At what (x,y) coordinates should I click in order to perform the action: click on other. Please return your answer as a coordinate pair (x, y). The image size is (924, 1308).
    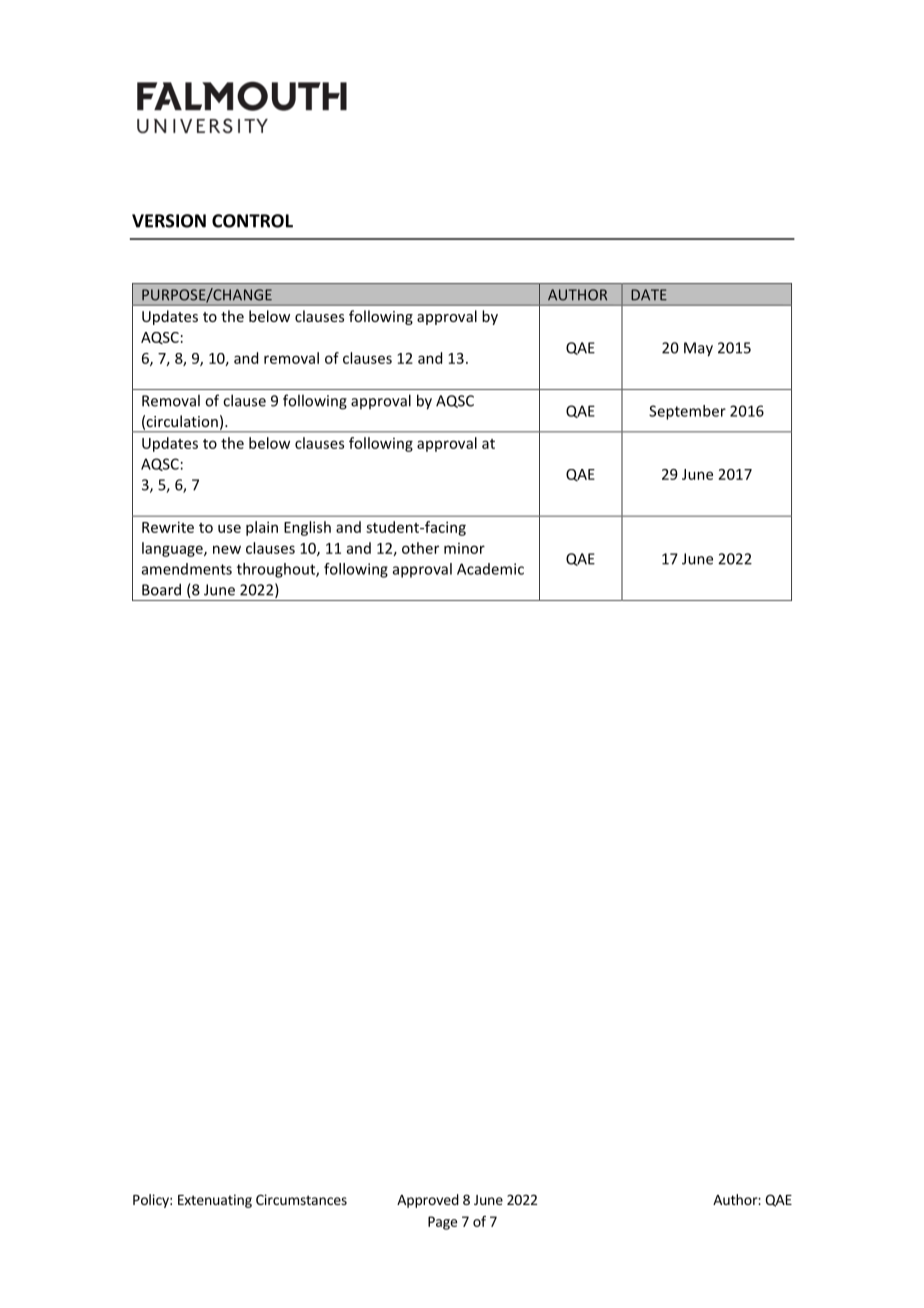
    Looking at the image, I should click on (420, 548).
